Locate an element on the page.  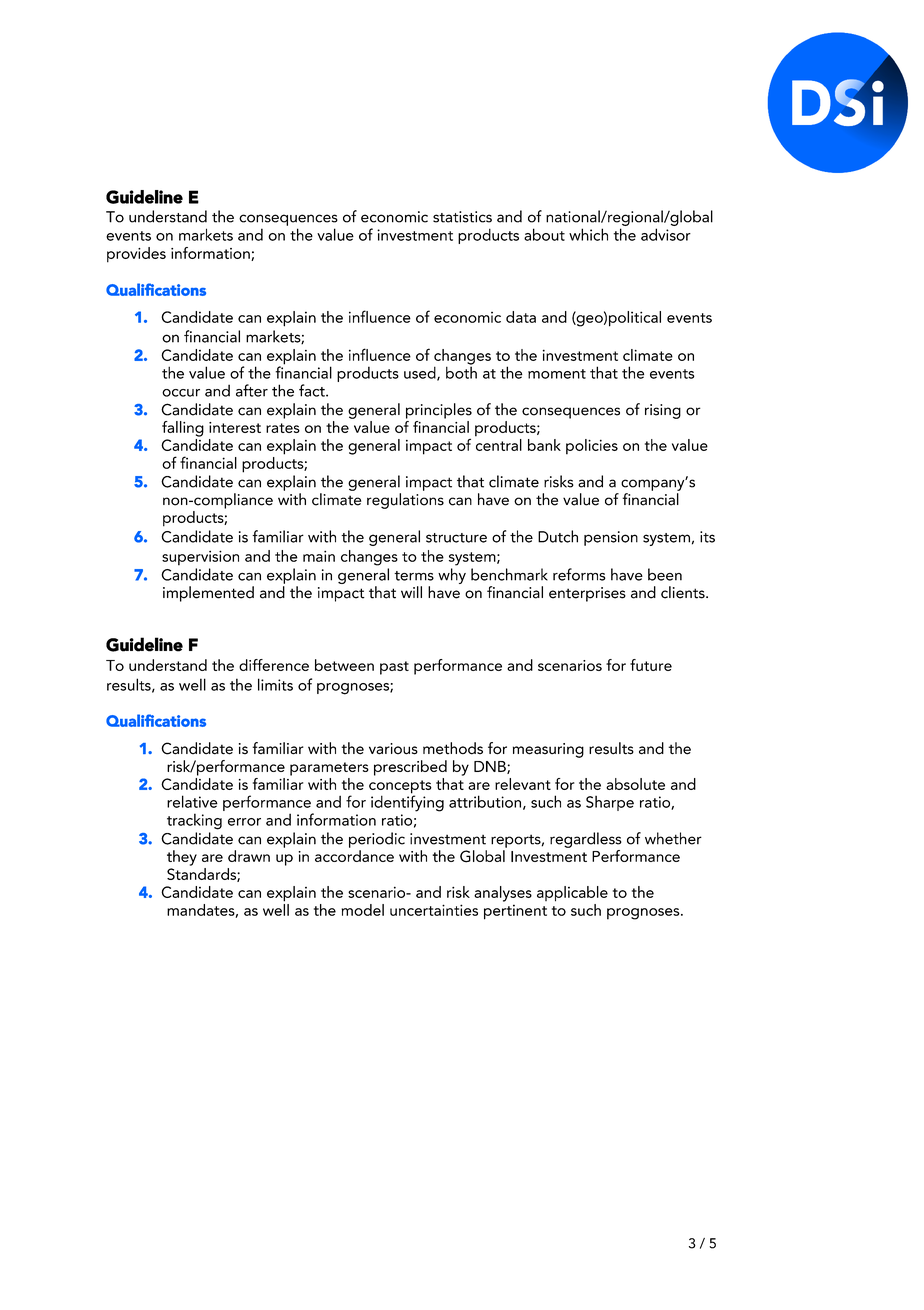
supervision is located at coordinates (200, 558).
